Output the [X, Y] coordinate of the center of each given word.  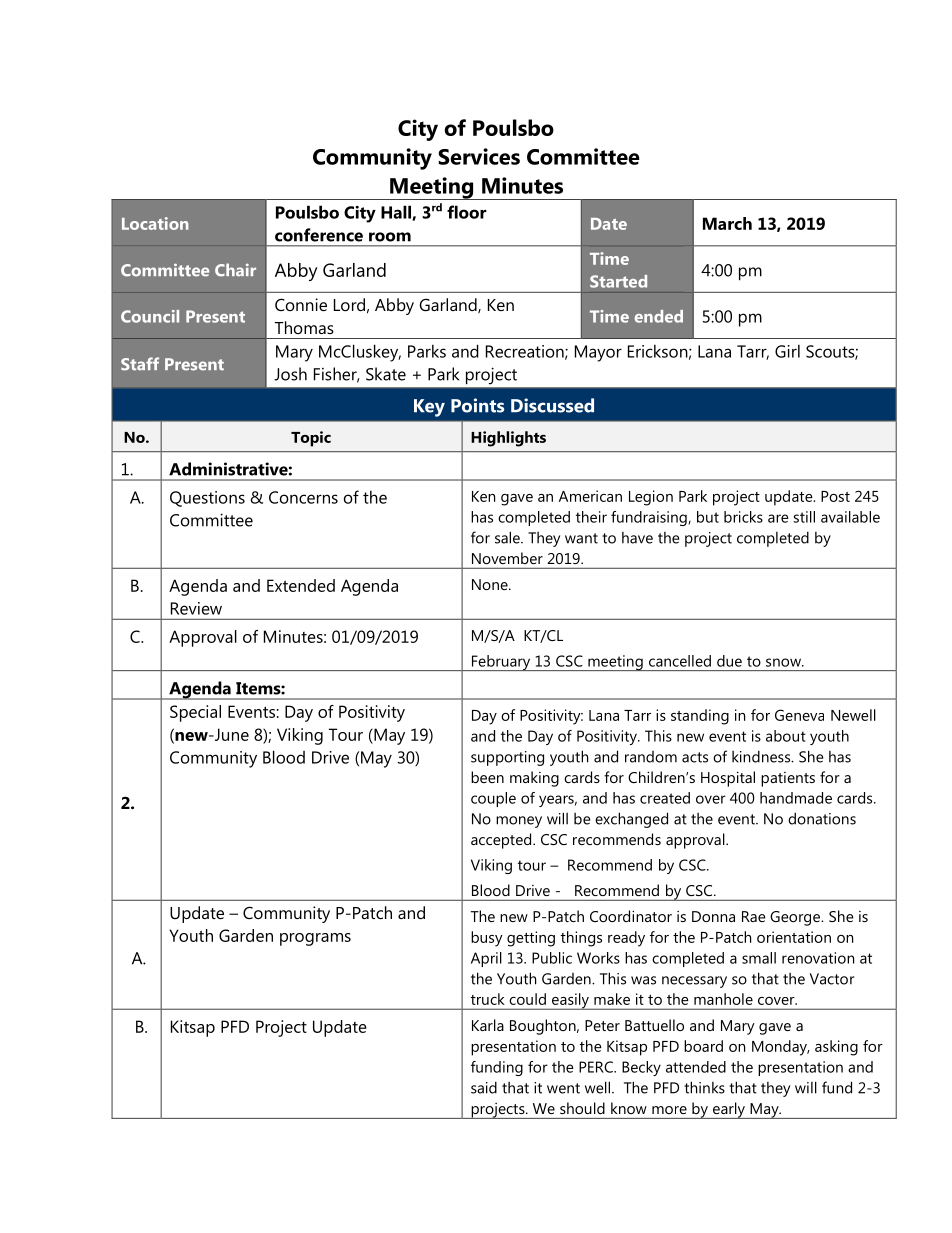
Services [479, 156]
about [786, 736]
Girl [787, 351]
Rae [754, 916]
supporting [507, 758]
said [484, 1087]
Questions [207, 499]
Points [477, 405]
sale [508, 537]
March [727, 223]
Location [155, 223]
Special [195, 713]
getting [531, 939]
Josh [290, 374]
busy [487, 939]
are [778, 518]
